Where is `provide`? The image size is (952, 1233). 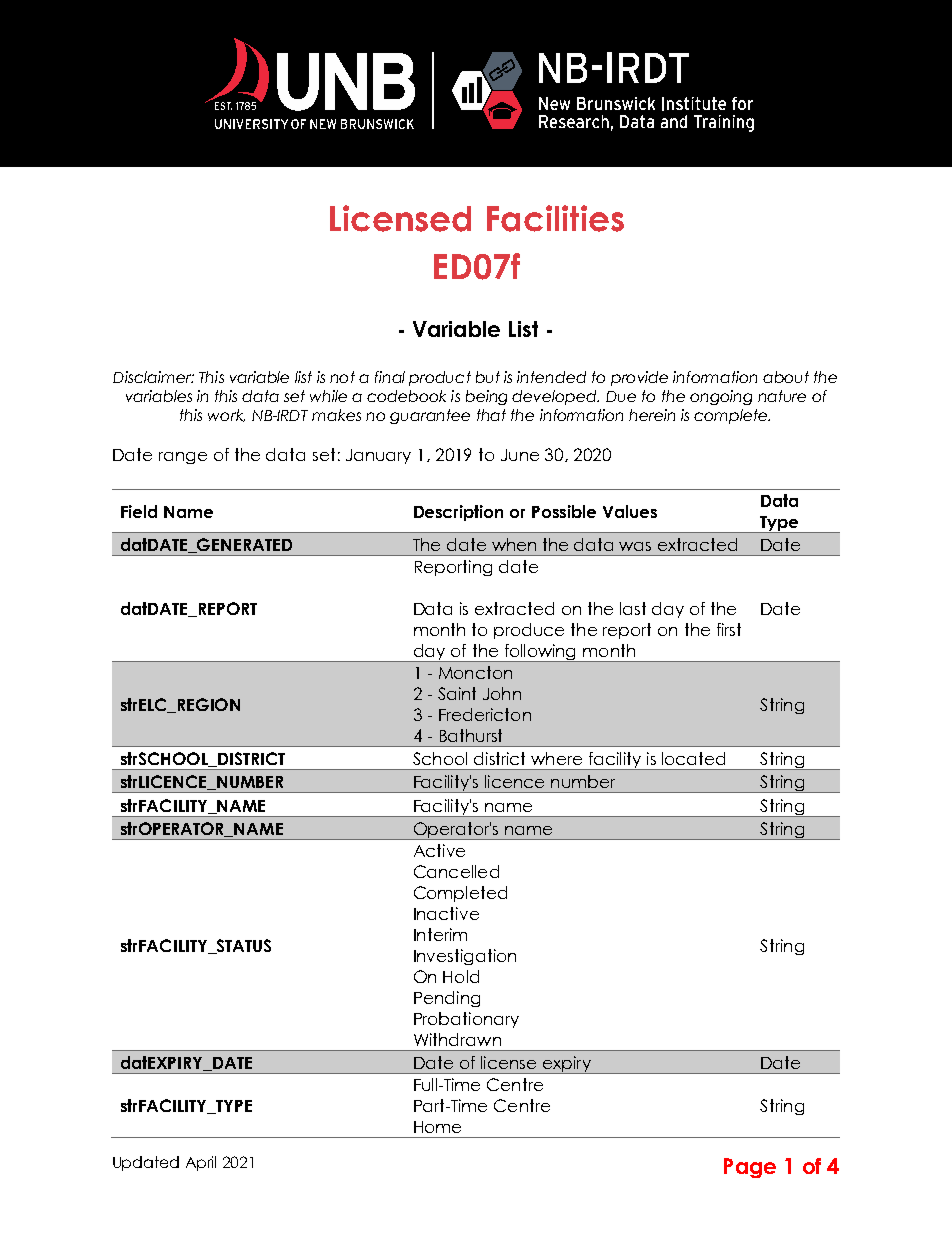 provide is located at coordinates (639, 378).
